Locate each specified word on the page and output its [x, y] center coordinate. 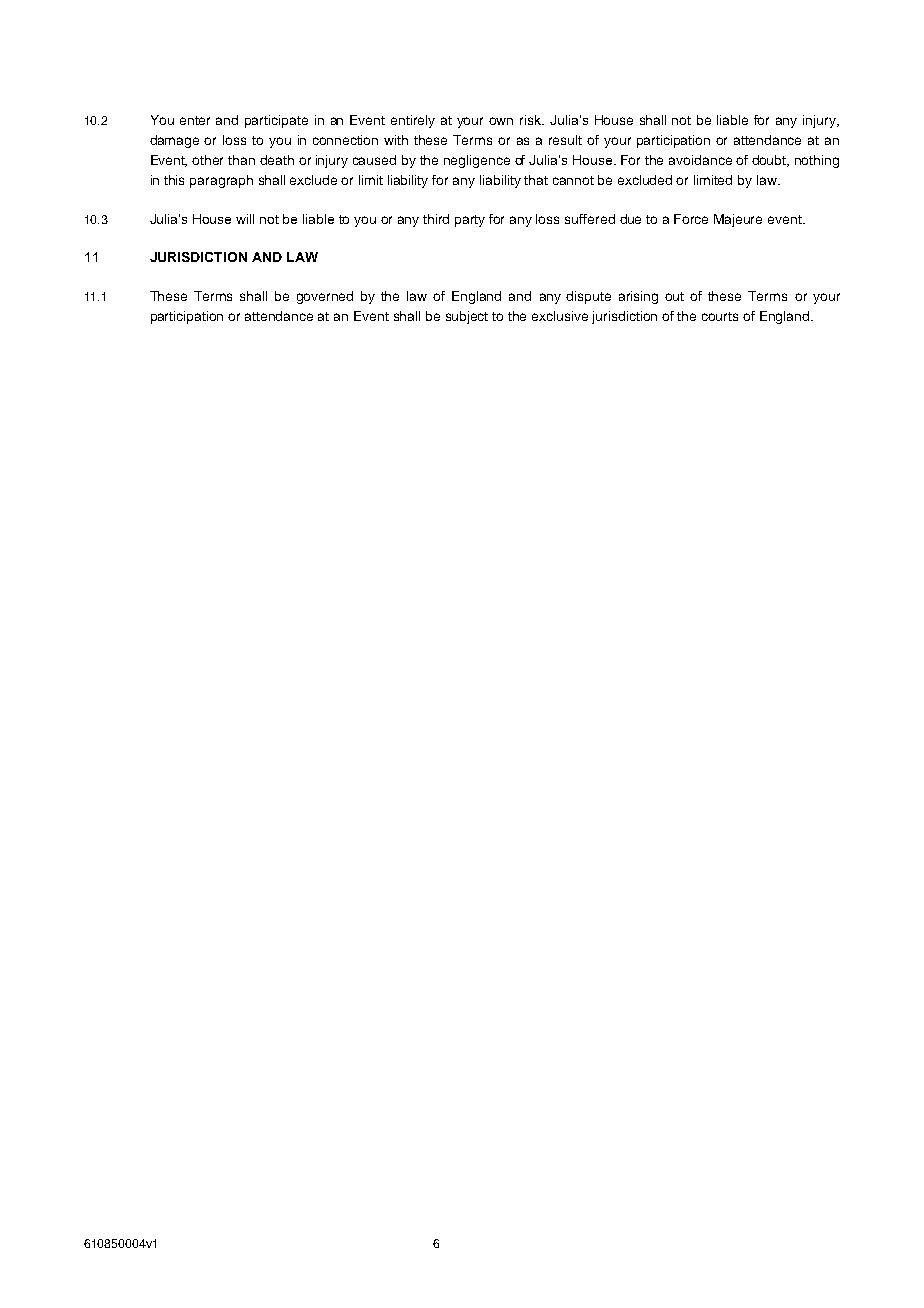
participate [276, 121]
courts [720, 316]
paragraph [221, 181]
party [470, 221]
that [536, 180]
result [565, 140]
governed [325, 297]
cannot [573, 180]
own [501, 121]
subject [467, 317]
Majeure [738, 220]
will [245, 219]
